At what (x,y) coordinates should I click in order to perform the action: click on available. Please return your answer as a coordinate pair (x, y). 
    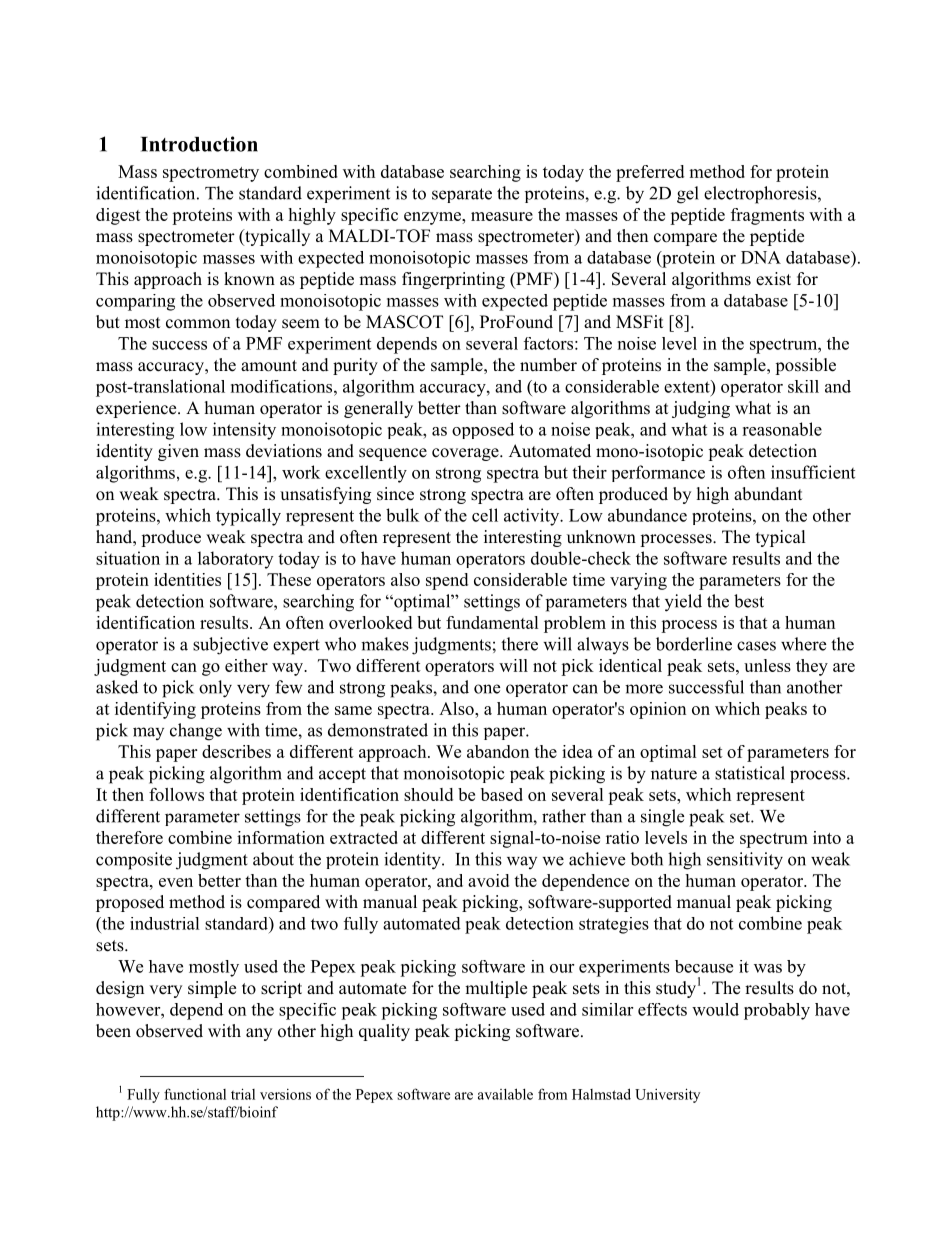
    Looking at the image, I should click on (505, 1094).
